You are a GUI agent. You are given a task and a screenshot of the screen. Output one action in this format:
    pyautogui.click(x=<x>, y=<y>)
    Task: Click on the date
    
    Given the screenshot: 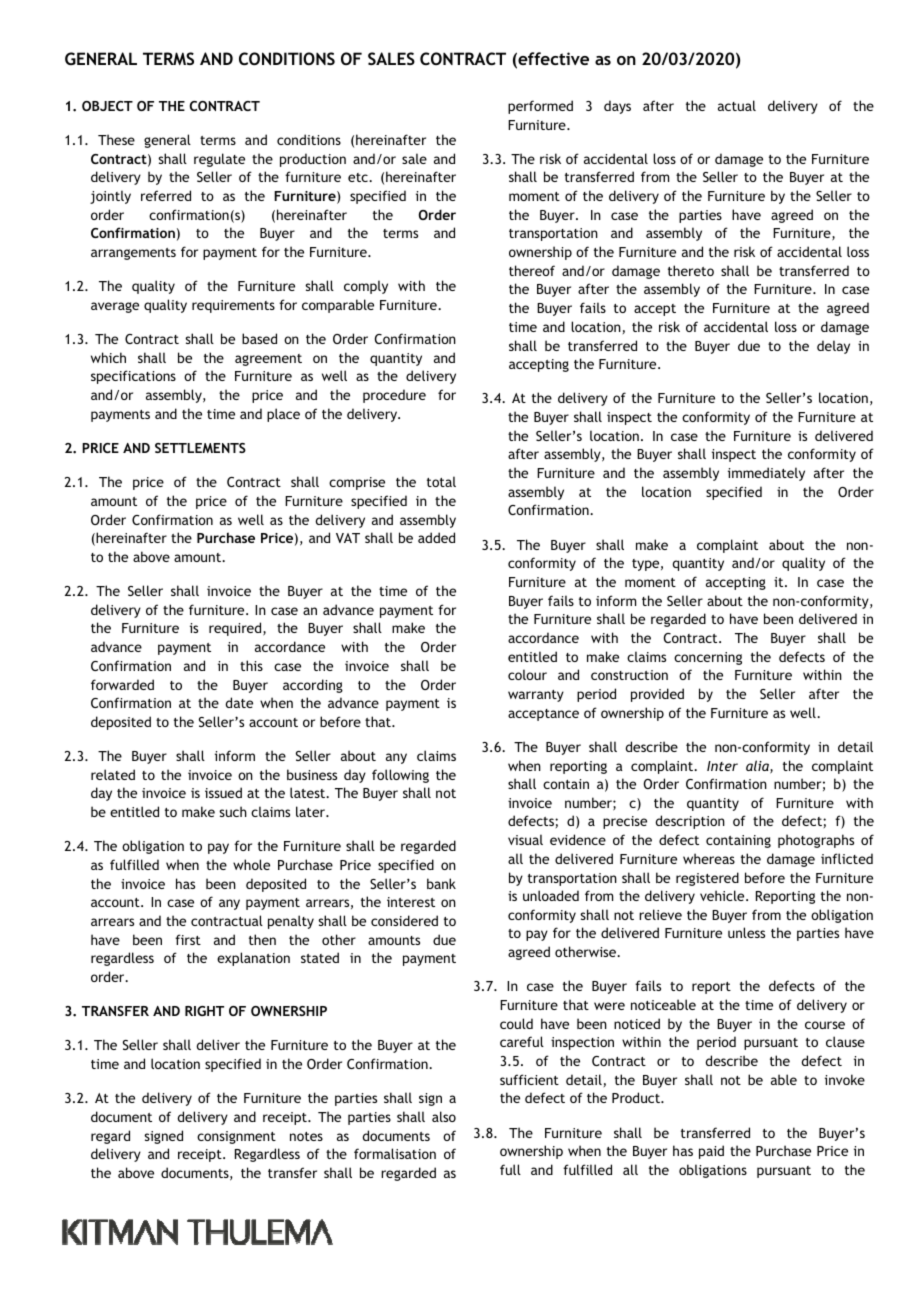 What is the action you would take?
    pyautogui.click(x=239, y=702)
